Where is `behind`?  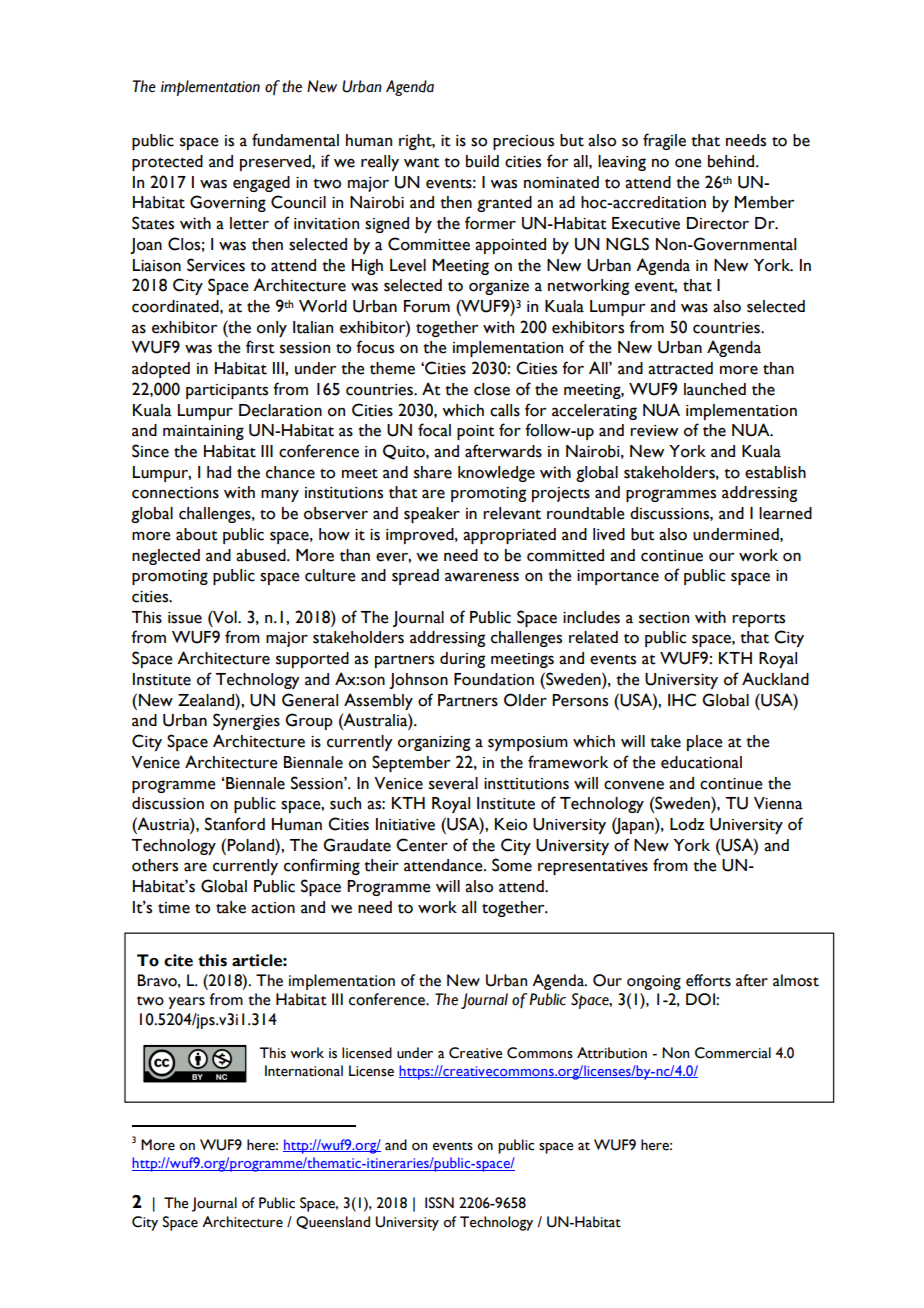 behind is located at coordinates (732, 161).
